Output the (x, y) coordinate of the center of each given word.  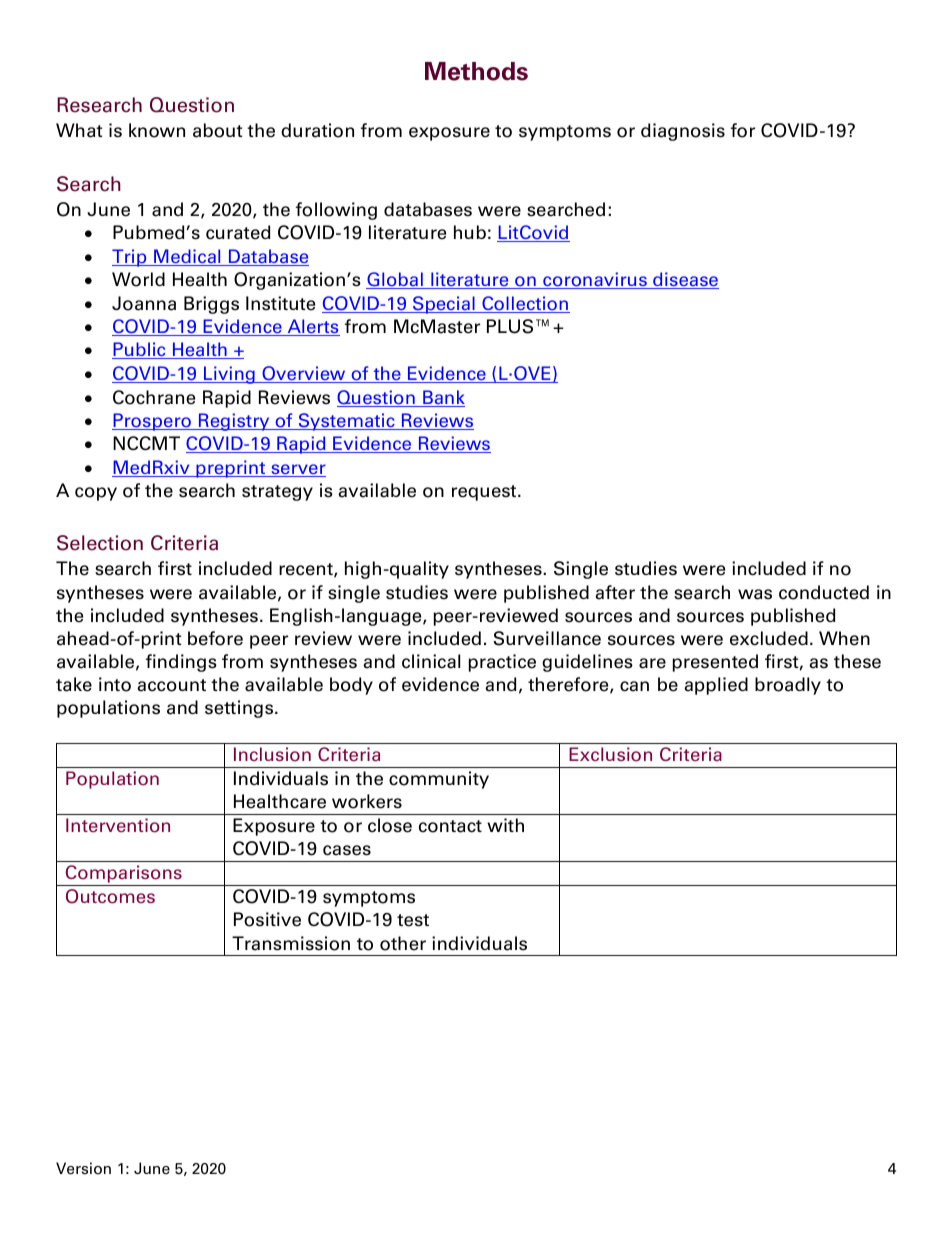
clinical (431, 661)
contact (450, 826)
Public (140, 350)
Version (83, 1168)
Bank (443, 398)
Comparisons (124, 875)
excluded (769, 638)
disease (685, 280)
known (157, 130)
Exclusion (610, 754)
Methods (476, 71)
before (215, 638)
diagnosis (683, 132)
